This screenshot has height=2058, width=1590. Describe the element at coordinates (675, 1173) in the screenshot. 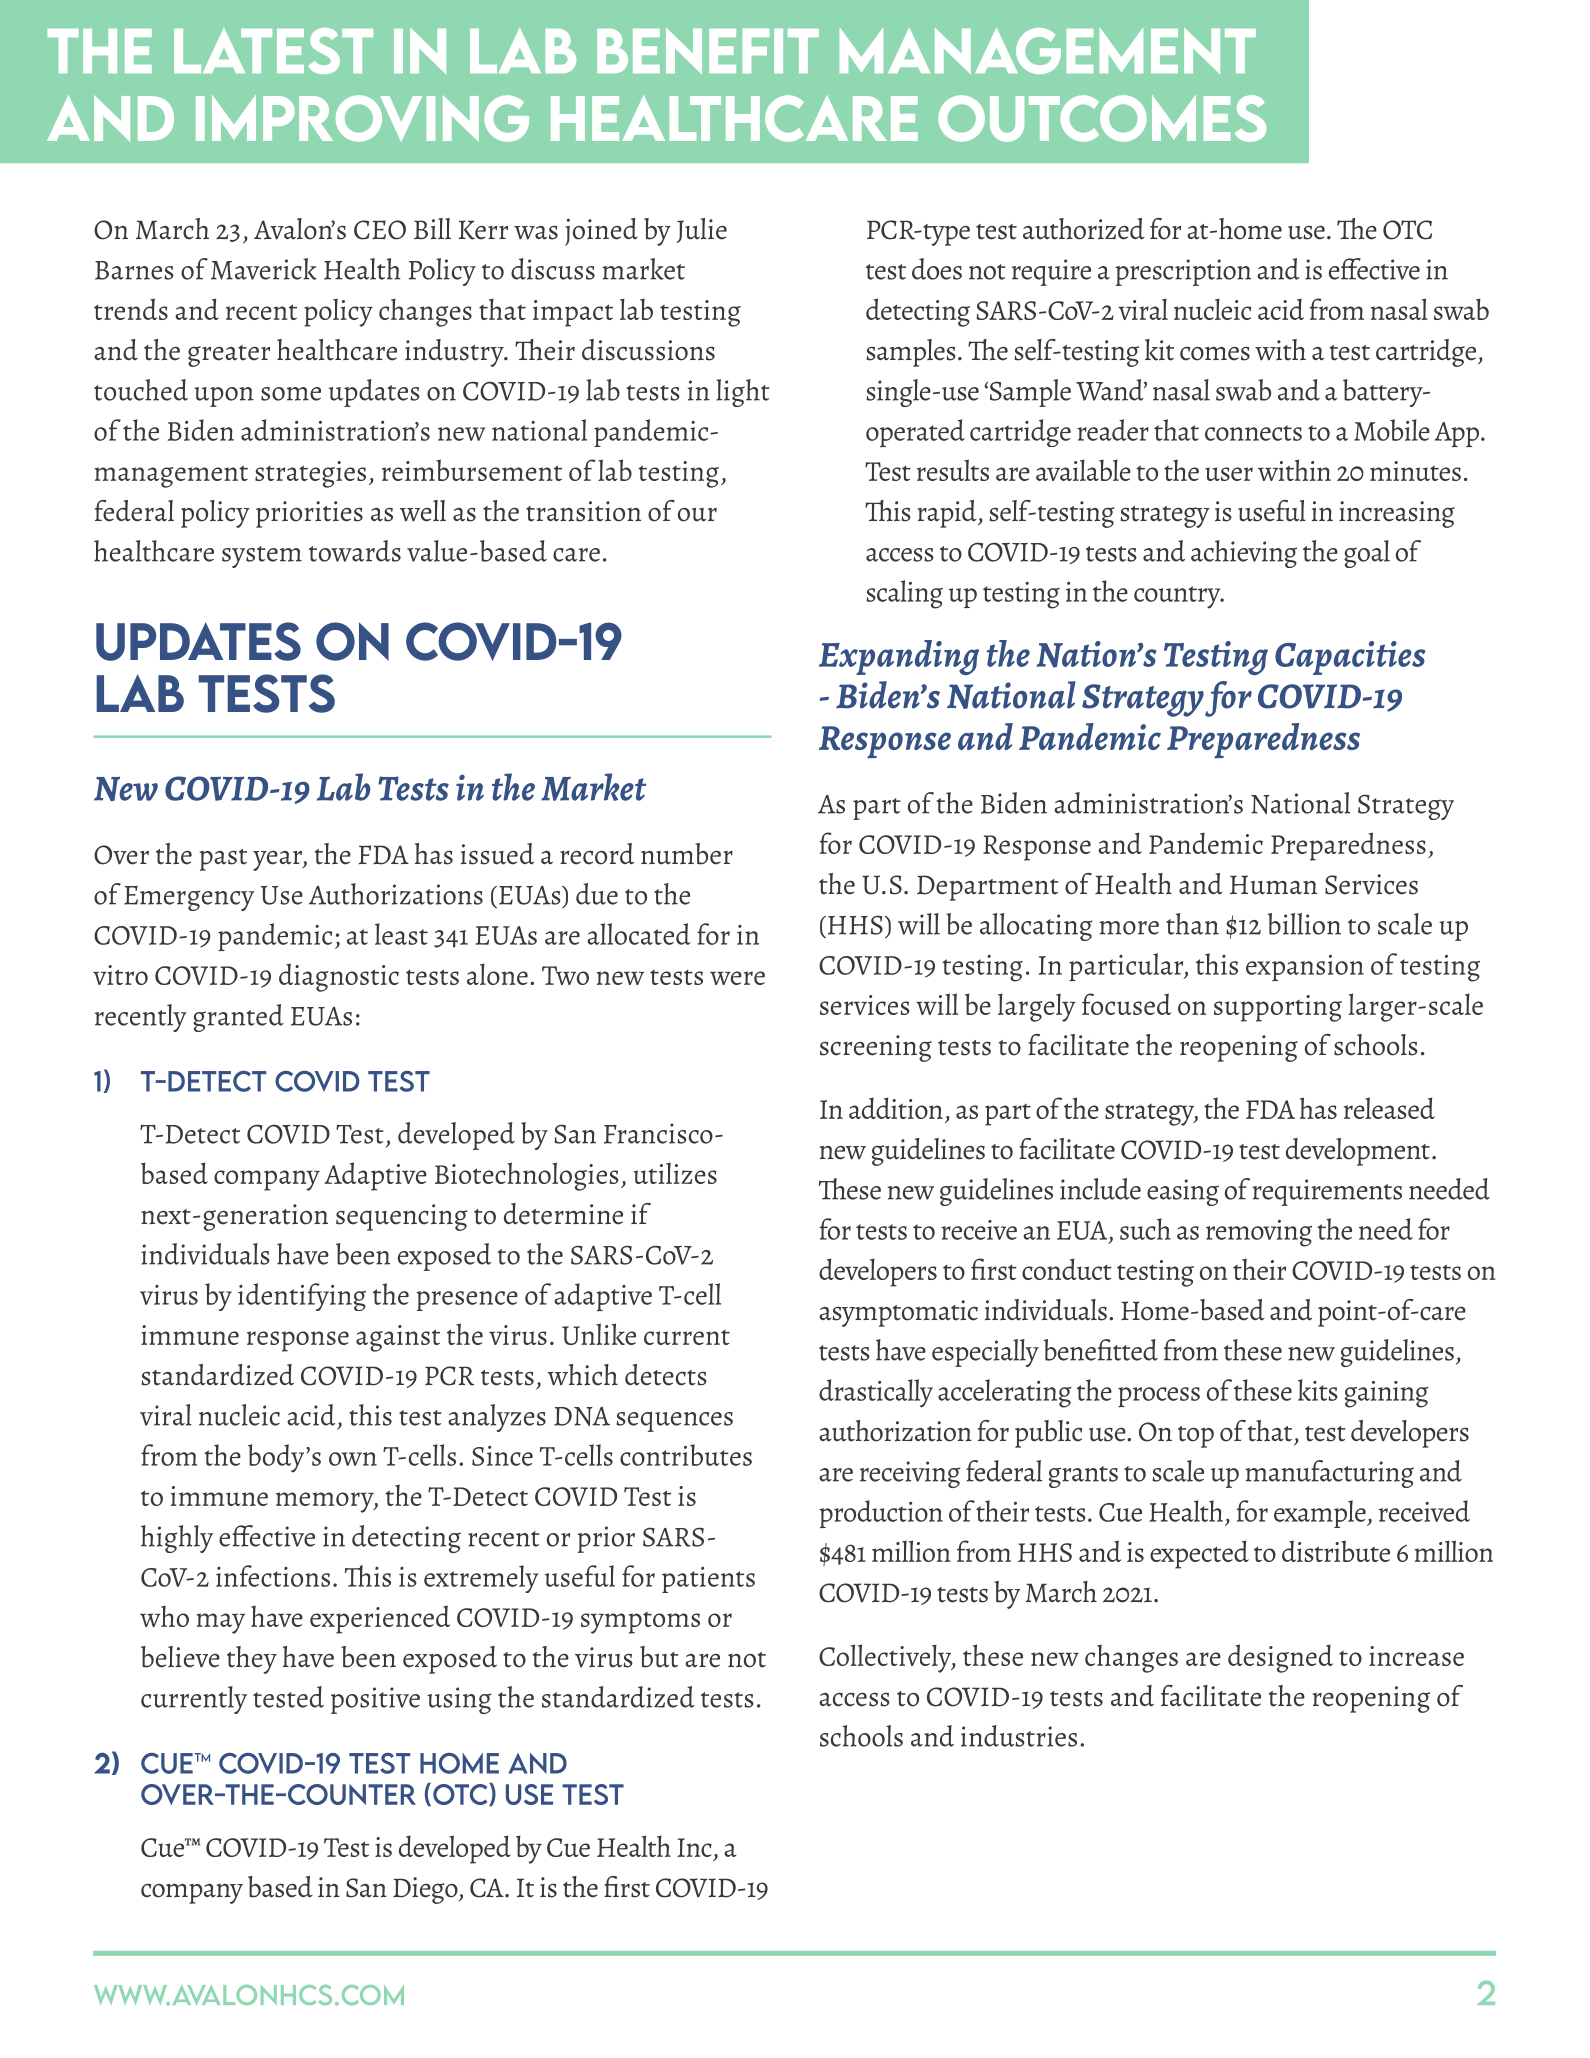

I see `utilizes` at that location.
